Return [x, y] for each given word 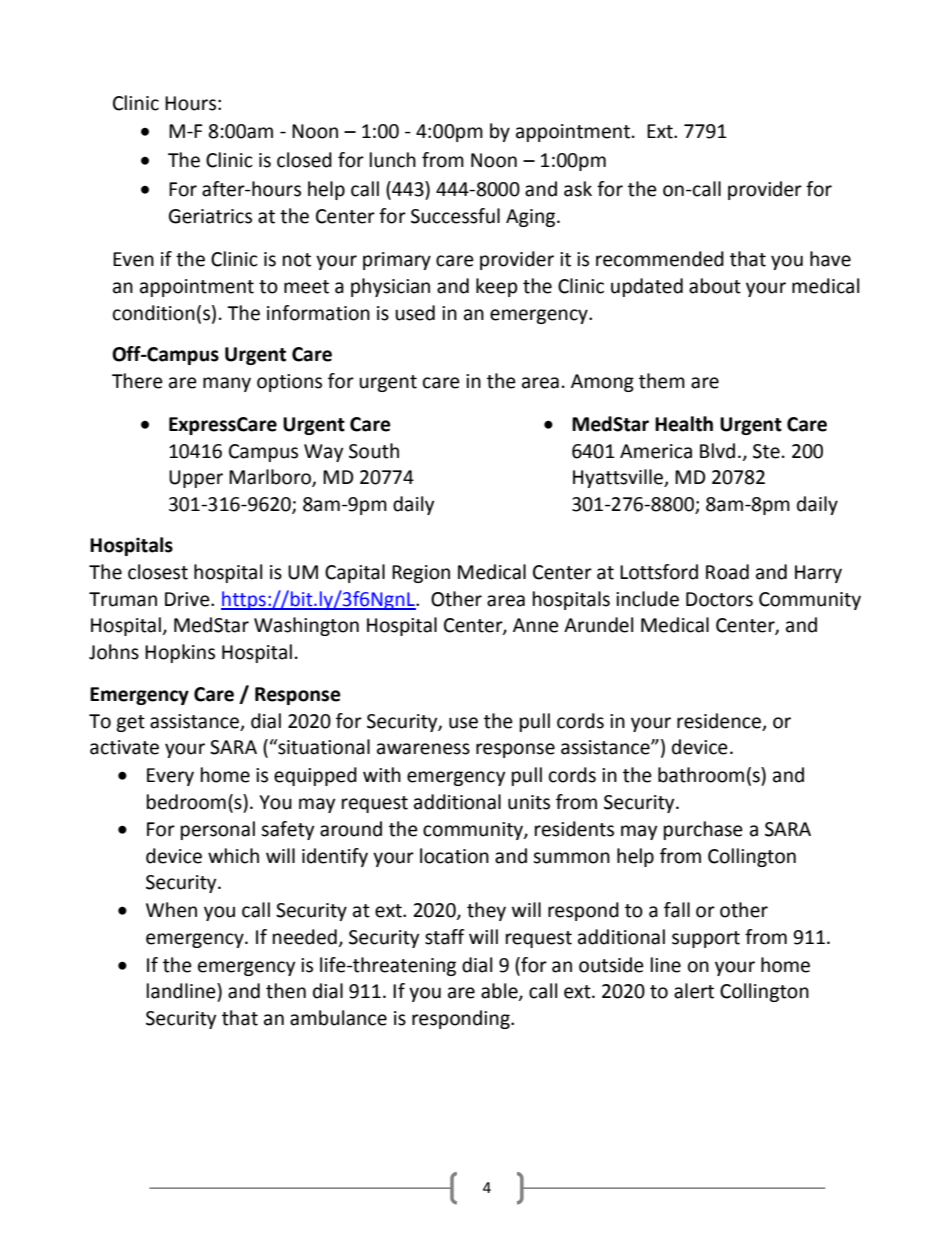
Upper [196, 479]
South [374, 451]
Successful [455, 216]
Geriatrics [210, 216]
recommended [660, 259]
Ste [766, 451]
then [286, 991]
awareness [423, 749]
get [130, 723]
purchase [703, 830]
